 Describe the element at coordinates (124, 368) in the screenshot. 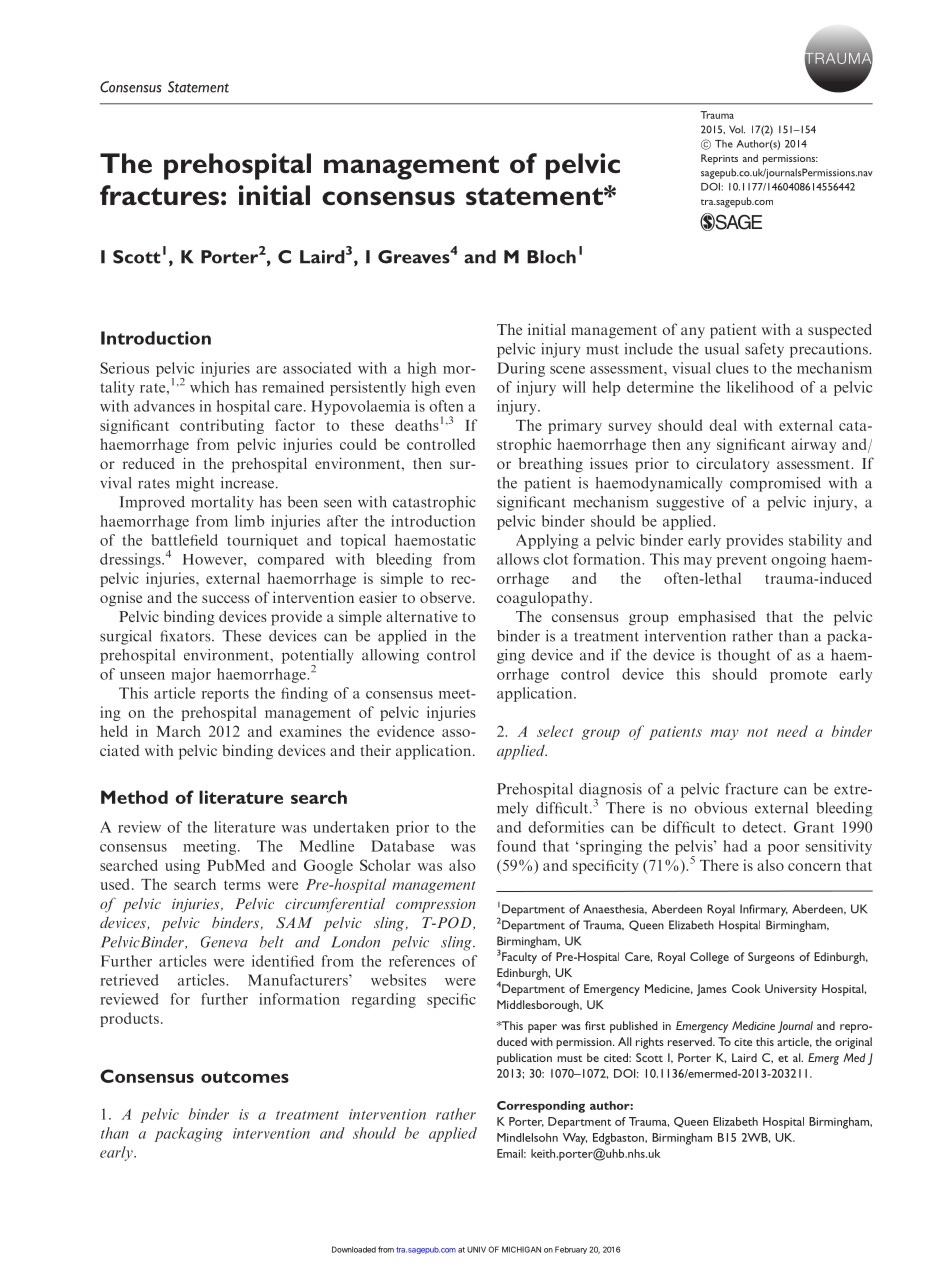

I see `Serious` at that location.
